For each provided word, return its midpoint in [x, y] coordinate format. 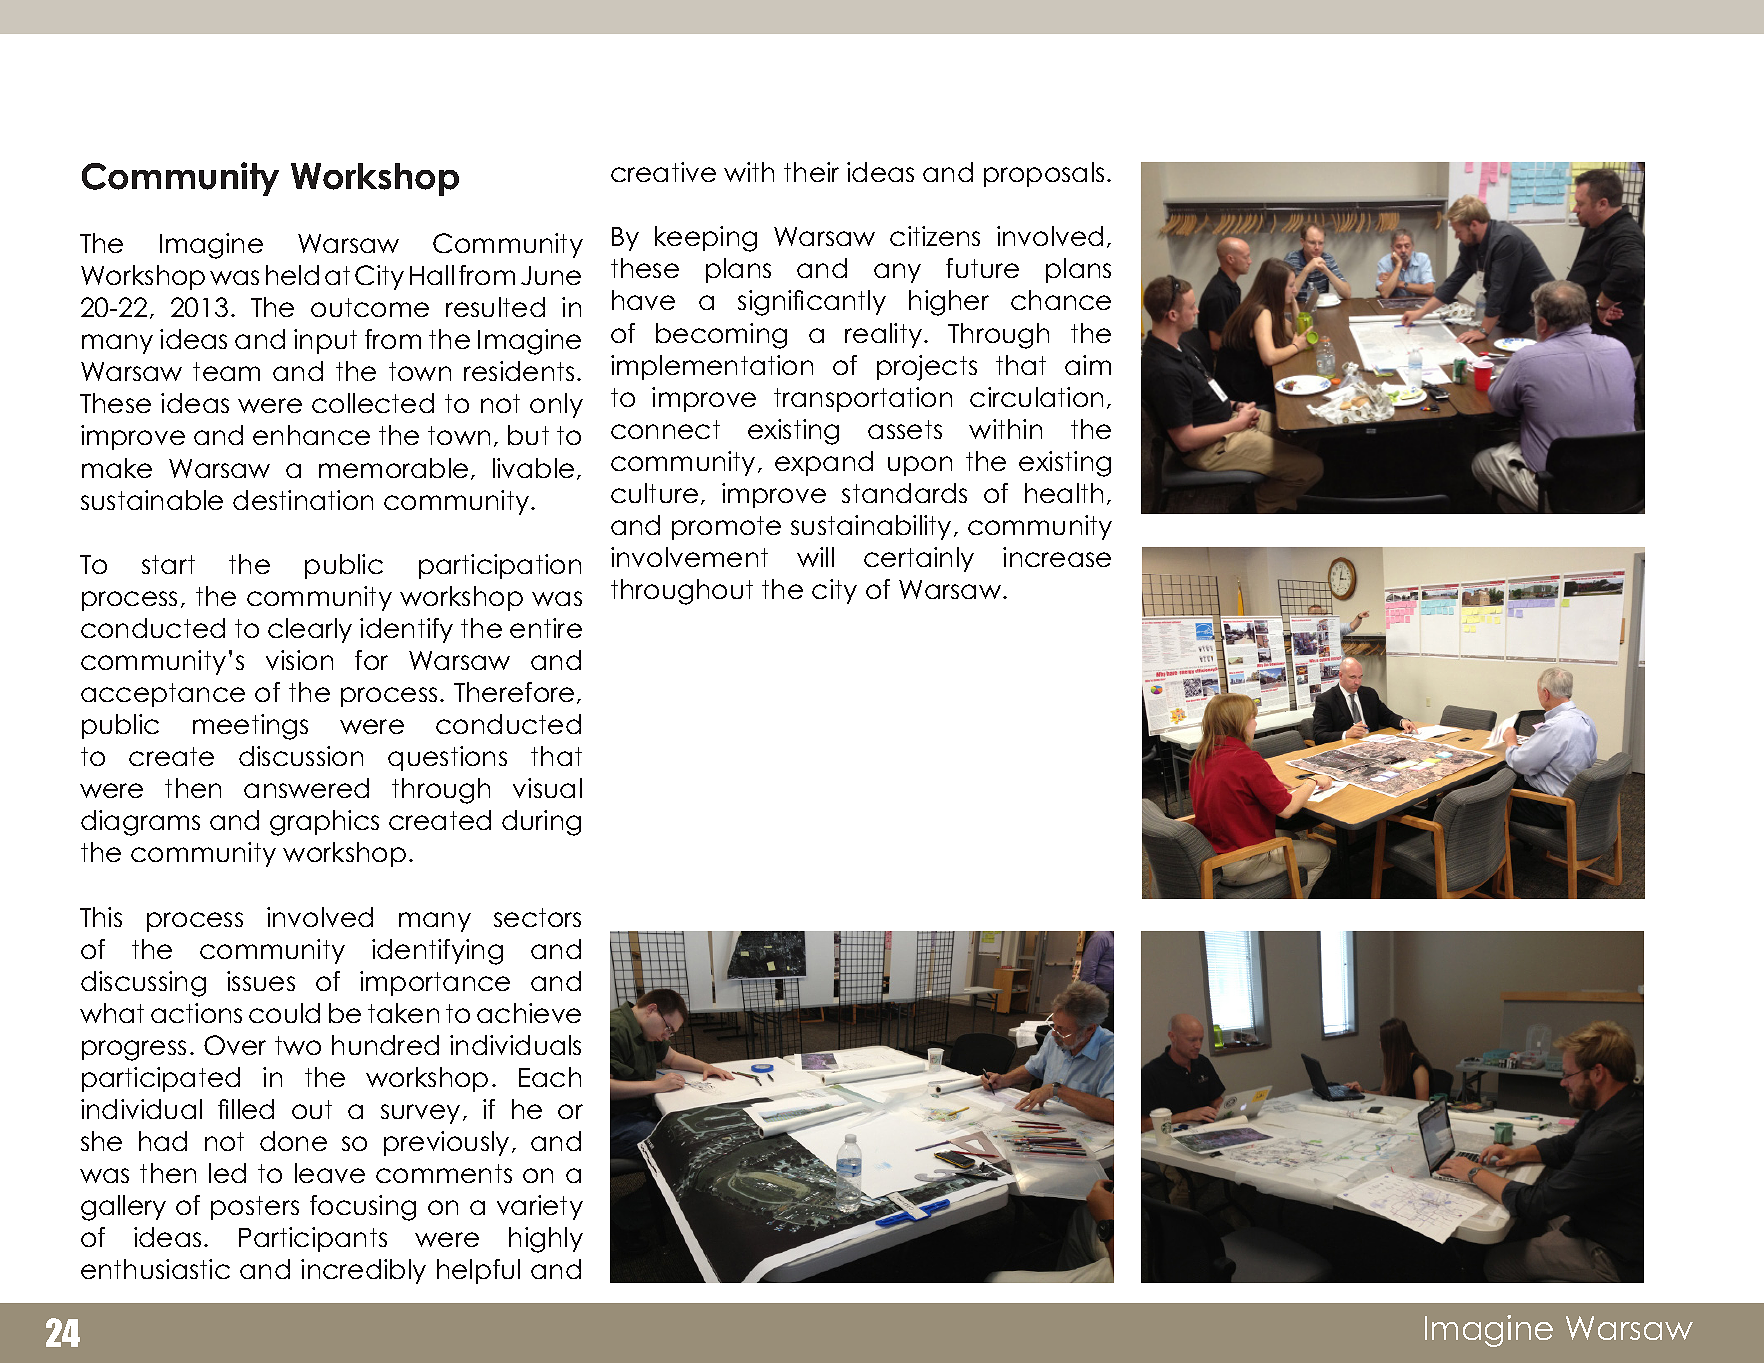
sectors [537, 917]
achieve [529, 1013]
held [292, 275]
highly [546, 1240]
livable [533, 468]
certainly [919, 559]
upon [920, 466]
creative [663, 172]
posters [255, 1208]
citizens [935, 236]
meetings [250, 727]
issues [261, 981]
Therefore [514, 692]
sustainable [152, 500]
